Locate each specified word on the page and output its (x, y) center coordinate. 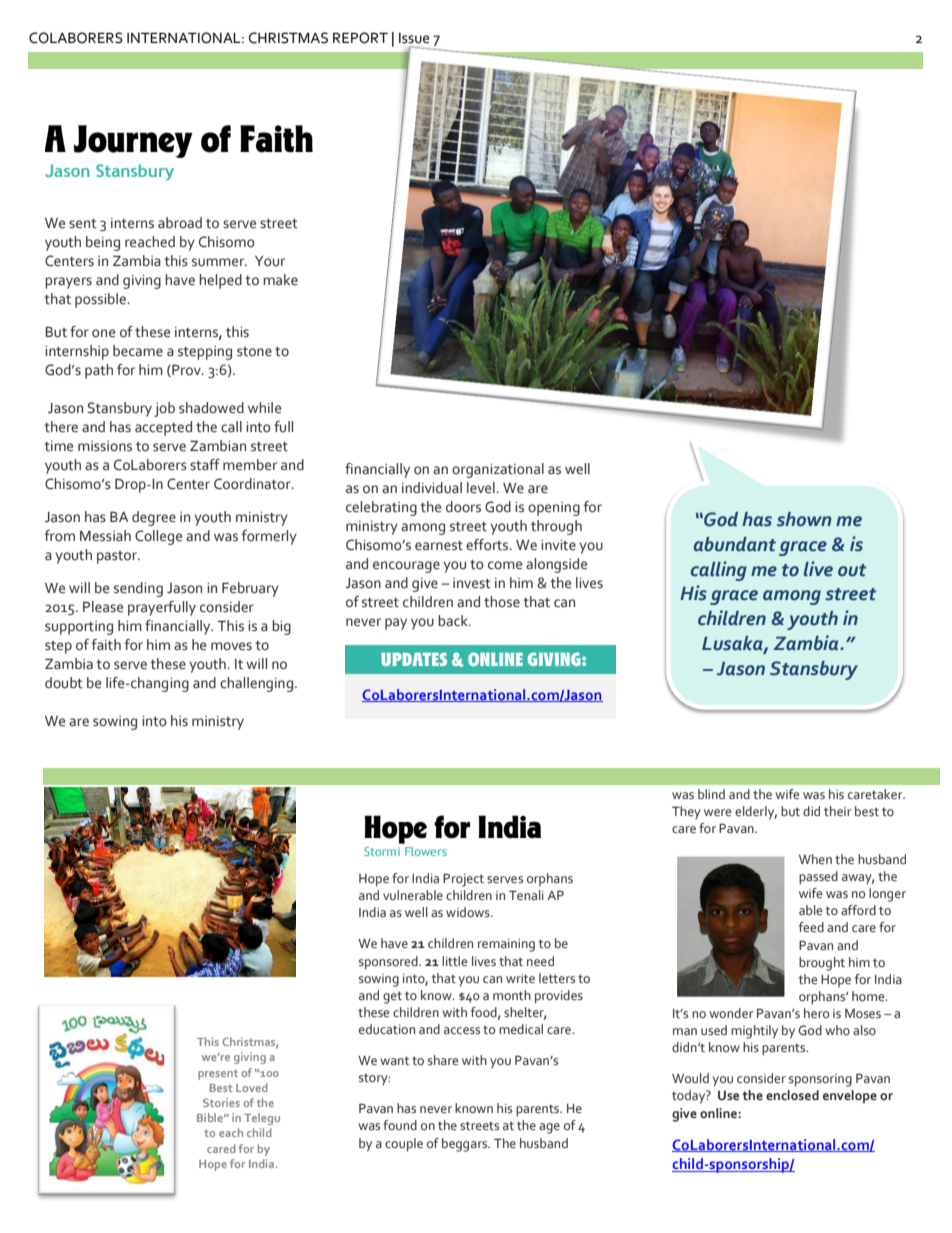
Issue (414, 38)
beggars (466, 1145)
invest (472, 583)
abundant (735, 544)
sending (138, 589)
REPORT (360, 38)
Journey (133, 141)
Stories (221, 1102)
